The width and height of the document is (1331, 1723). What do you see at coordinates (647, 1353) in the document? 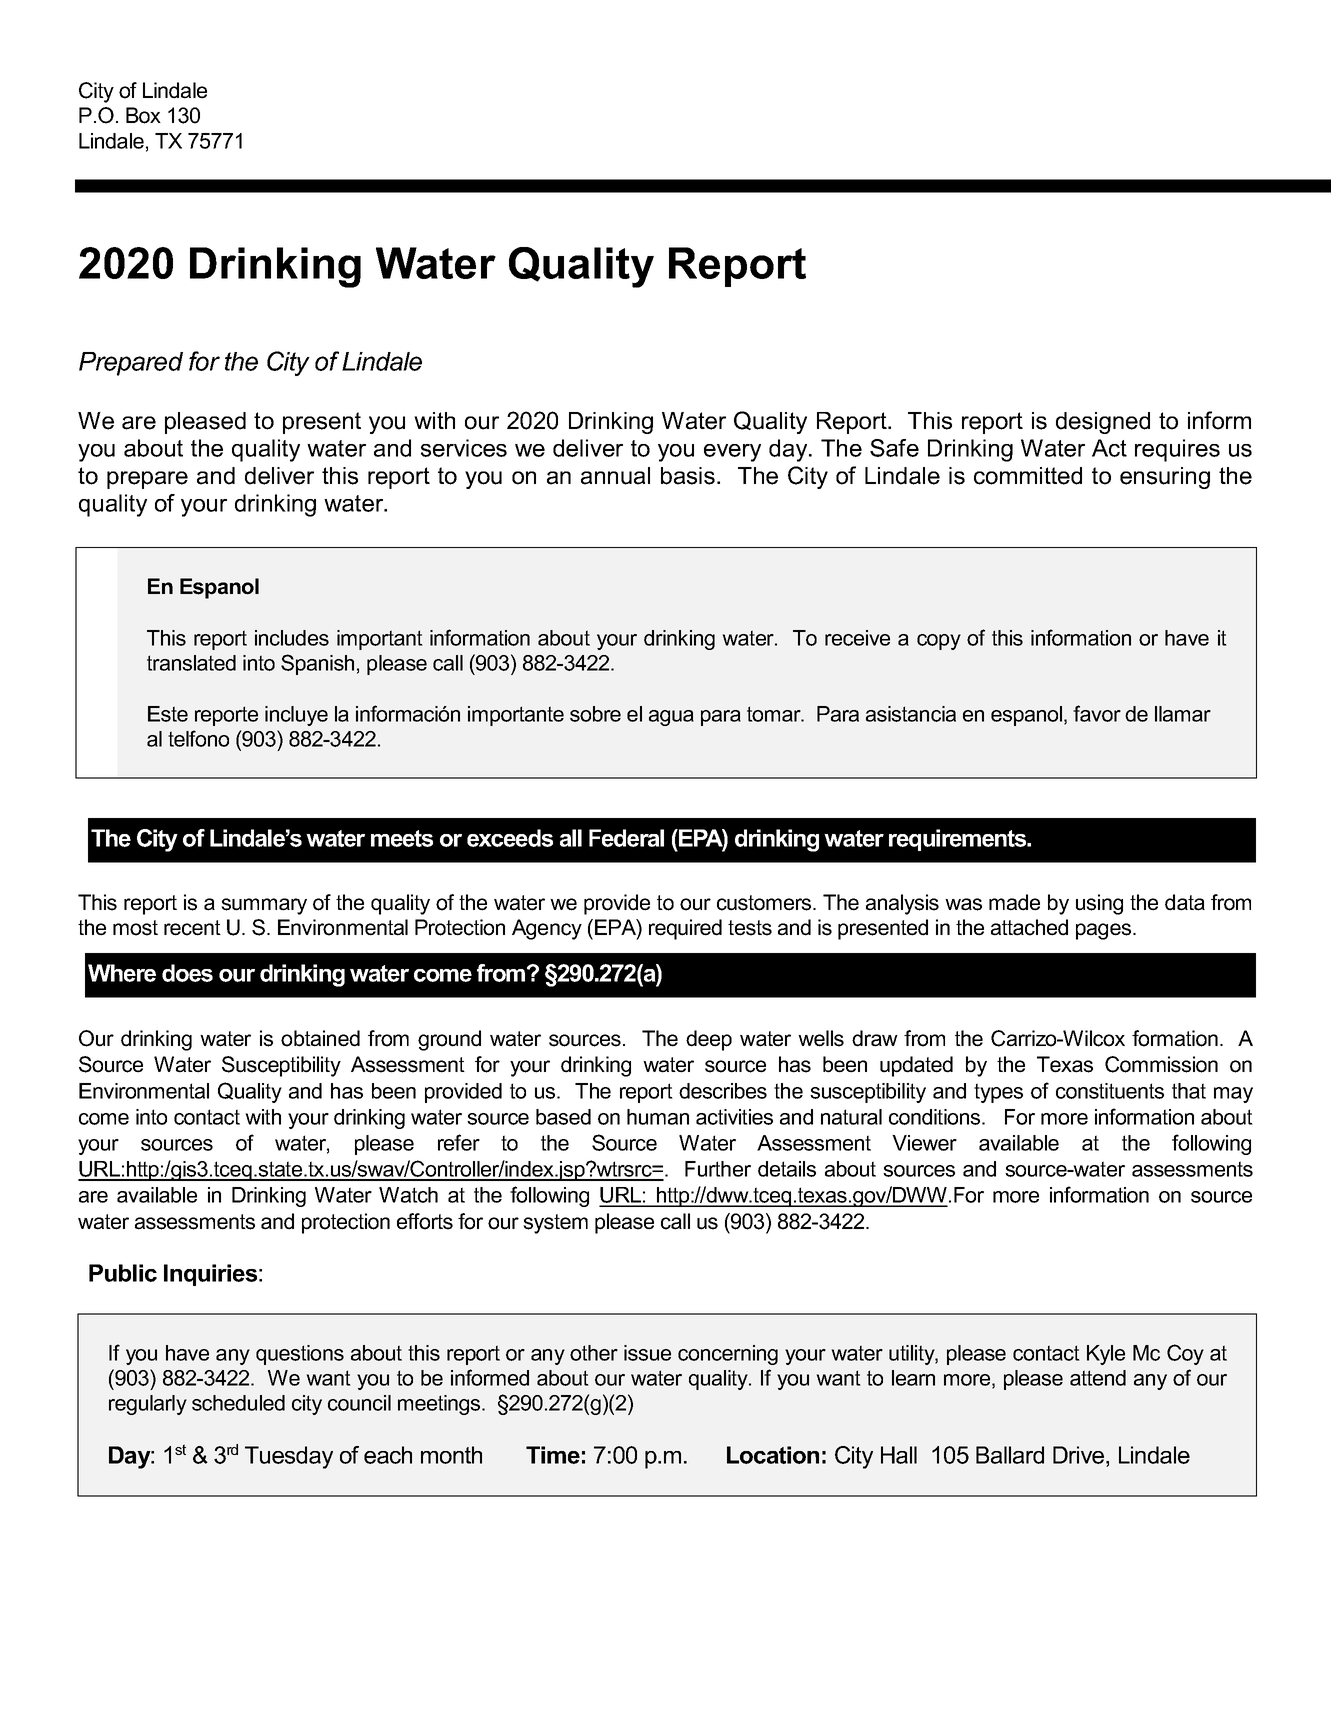
I see `issue` at bounding box center [647, 1353].
